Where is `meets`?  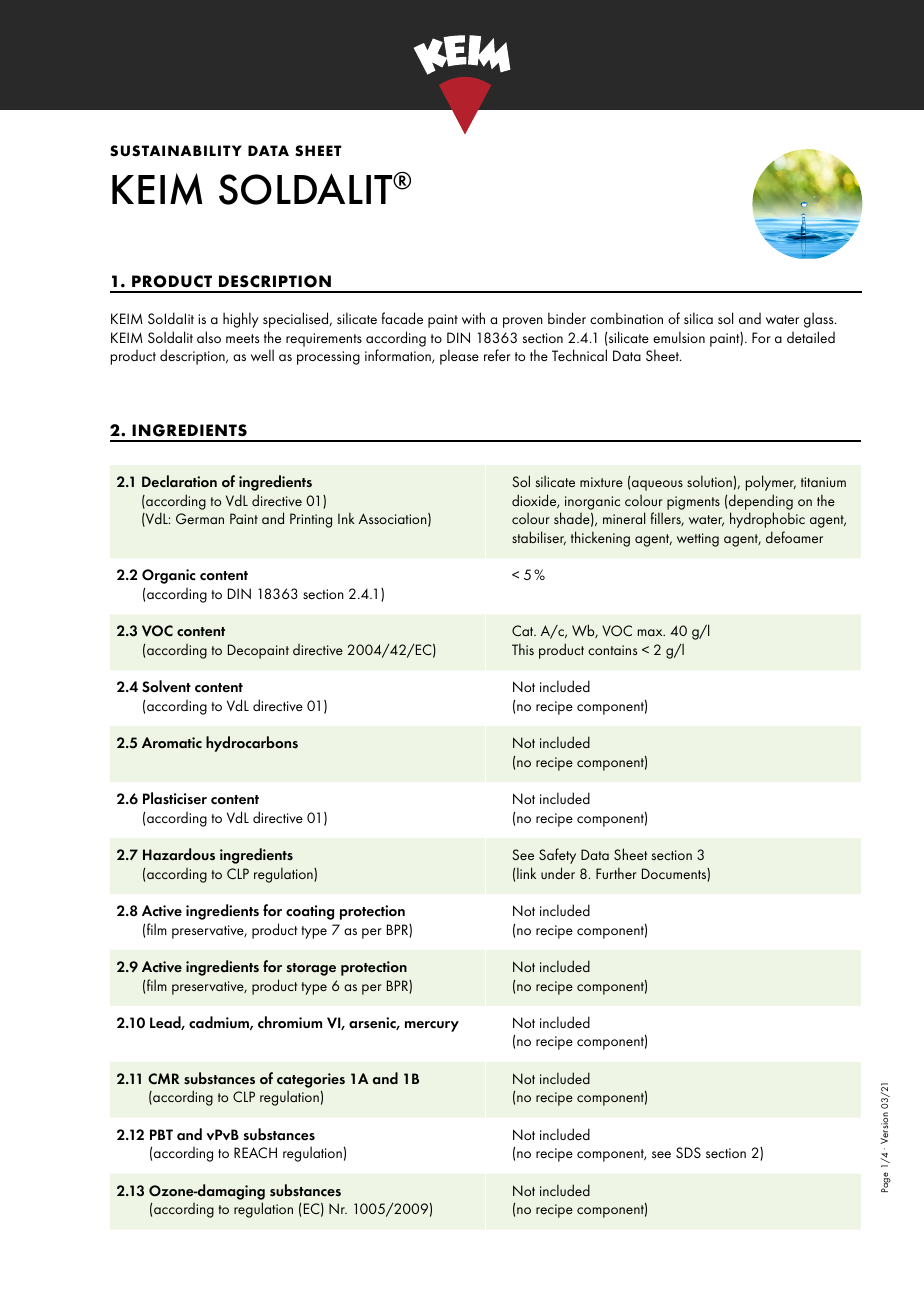
meets is located at coordinates (242, 338).
